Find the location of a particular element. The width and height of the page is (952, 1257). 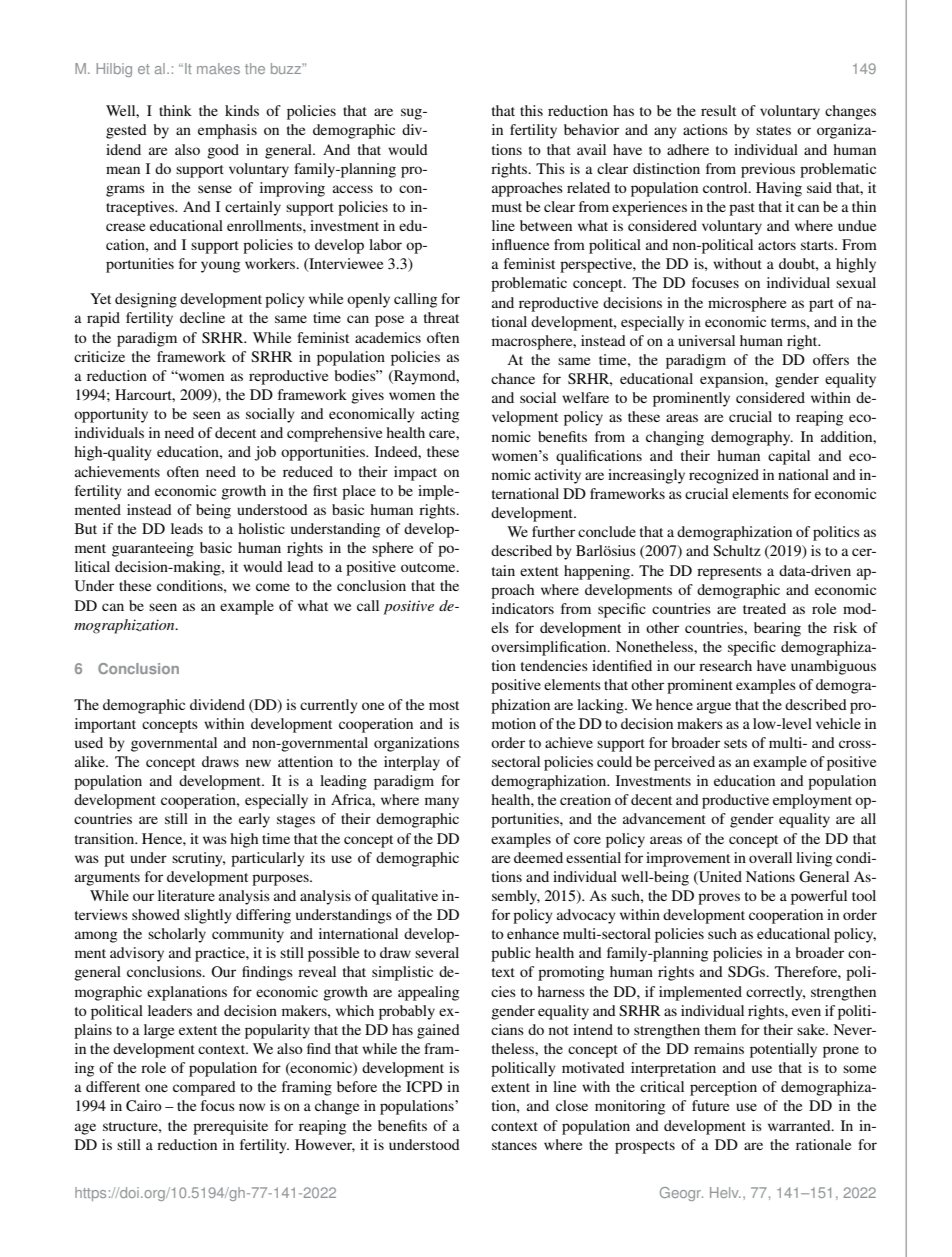

close is located at coordinates (572, 1105).
